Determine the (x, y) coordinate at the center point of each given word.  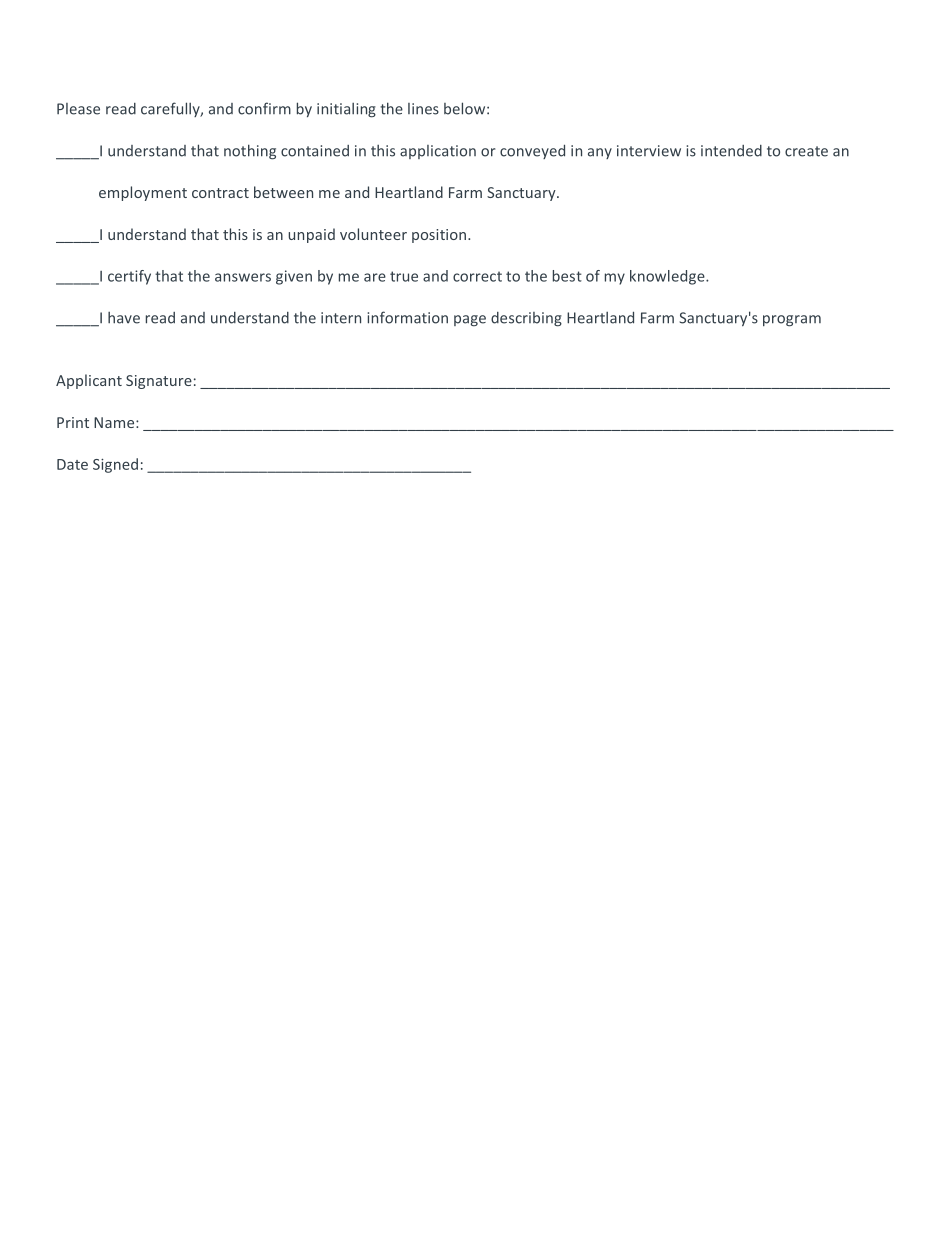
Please (78, 109)
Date (72, 464)
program (792, 321)
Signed (115, 465)
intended (731, 151)
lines (423, 109)
